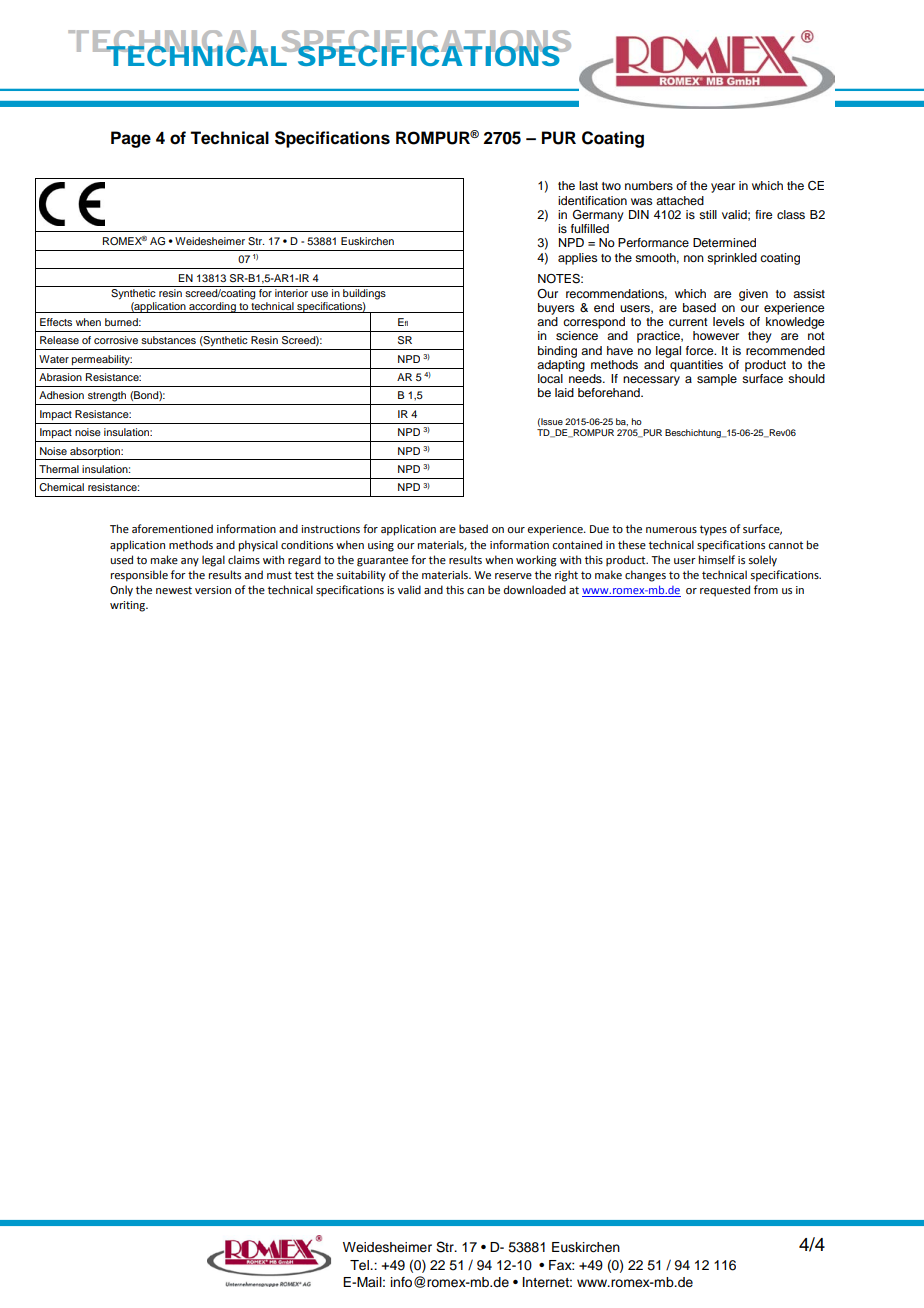 The width and height of the screenshot is (924, 1308). Describe the element at coordinates (107, 396) in the screenshot. I see `strength` at that location.
